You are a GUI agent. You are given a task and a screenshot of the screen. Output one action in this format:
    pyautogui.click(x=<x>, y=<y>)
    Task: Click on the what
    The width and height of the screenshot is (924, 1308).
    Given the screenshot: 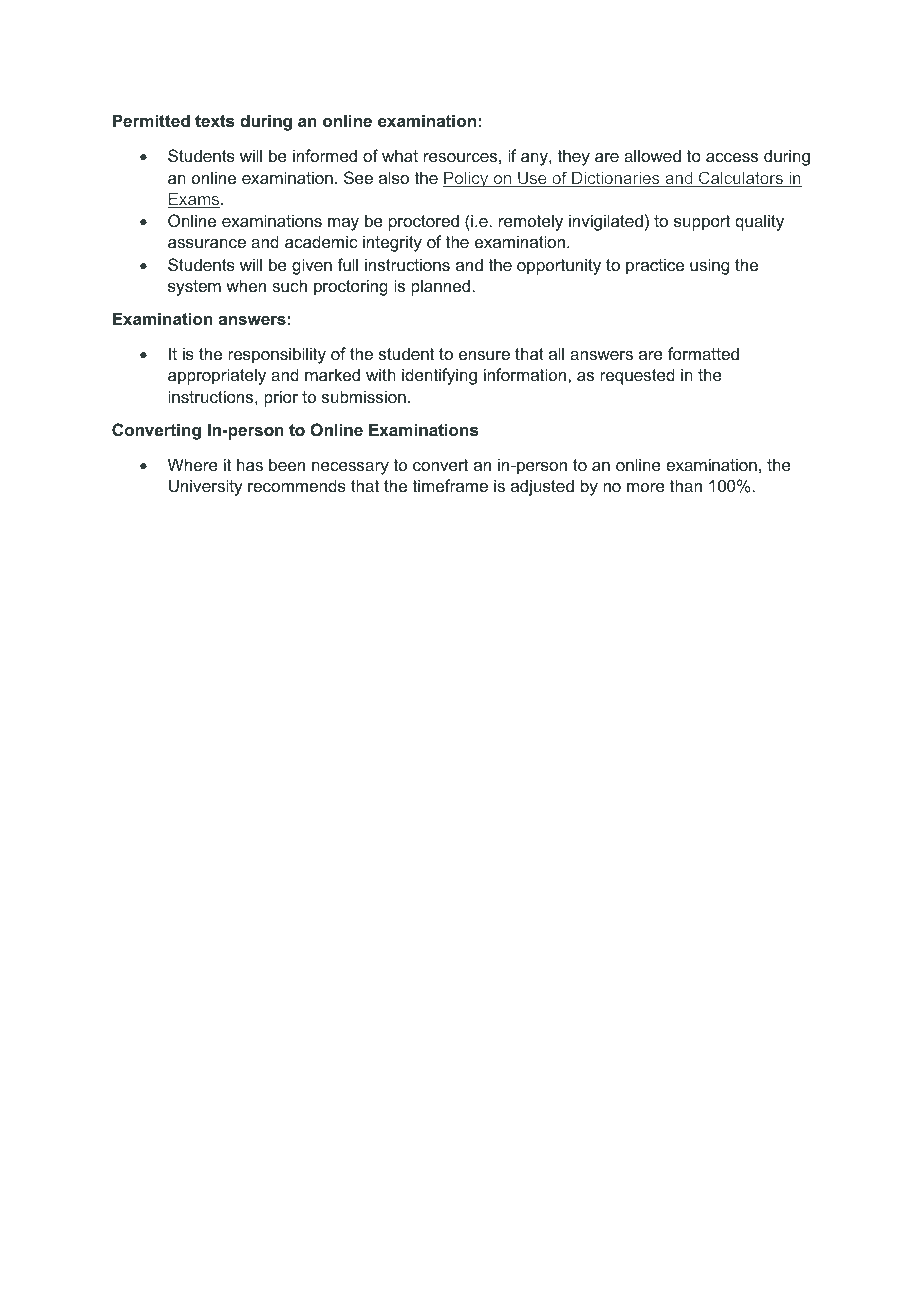 What is the action you would take?
    pyautogui.click(x=400, y=155)
